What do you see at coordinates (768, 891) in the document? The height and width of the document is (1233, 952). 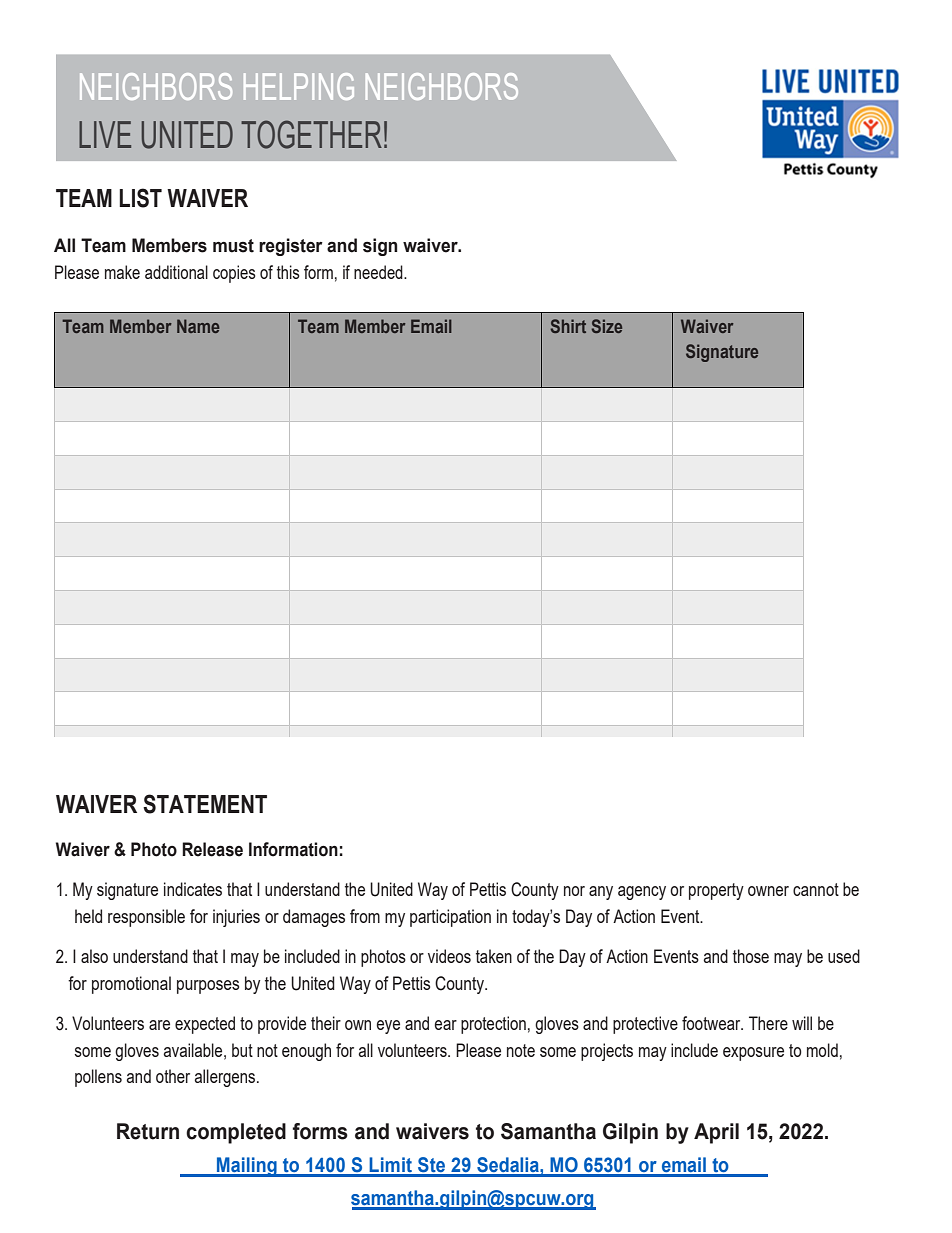 I see `owner` at bounding box center [768, 891].
